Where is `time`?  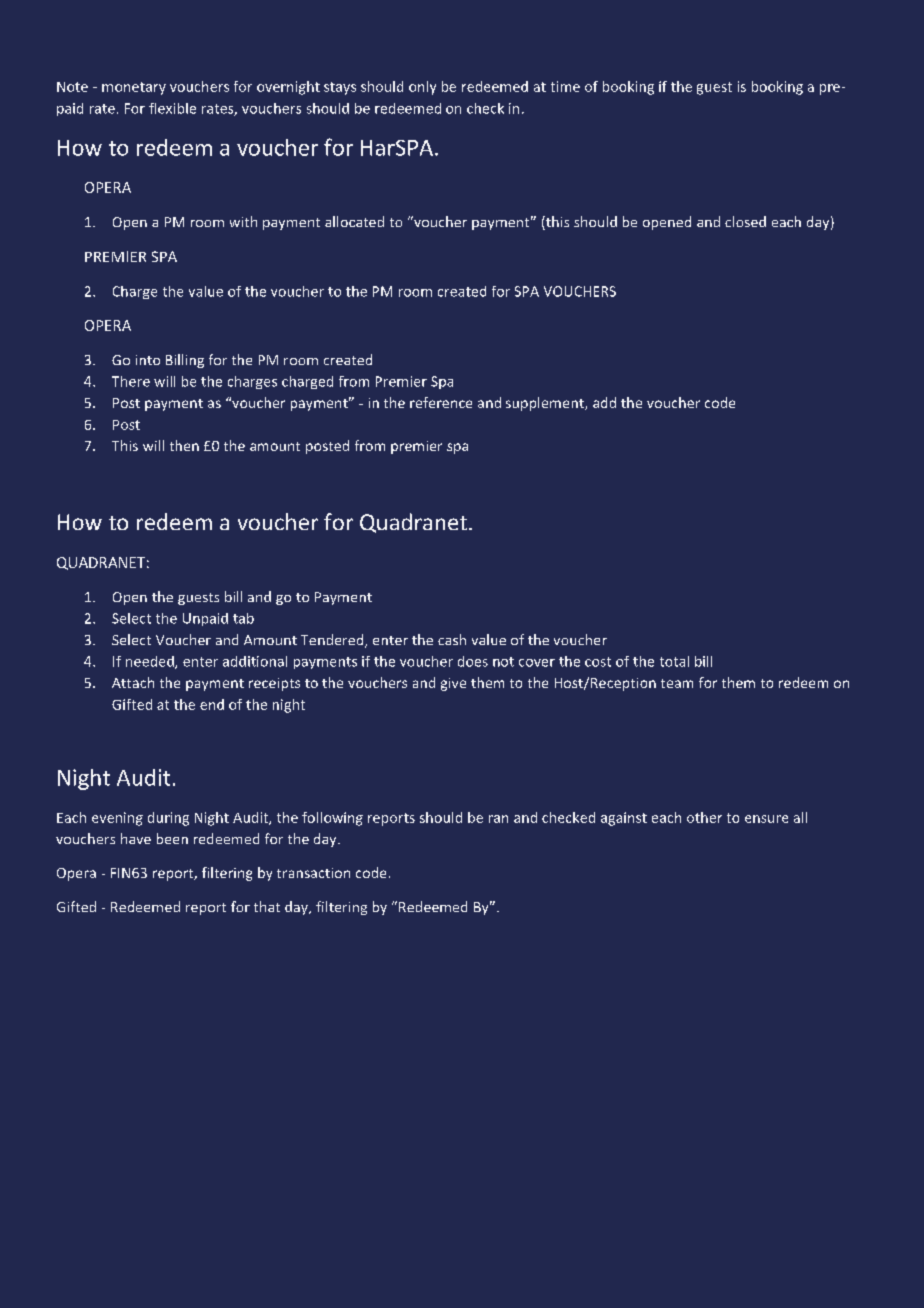 time is located at coordinates (565, 86).
